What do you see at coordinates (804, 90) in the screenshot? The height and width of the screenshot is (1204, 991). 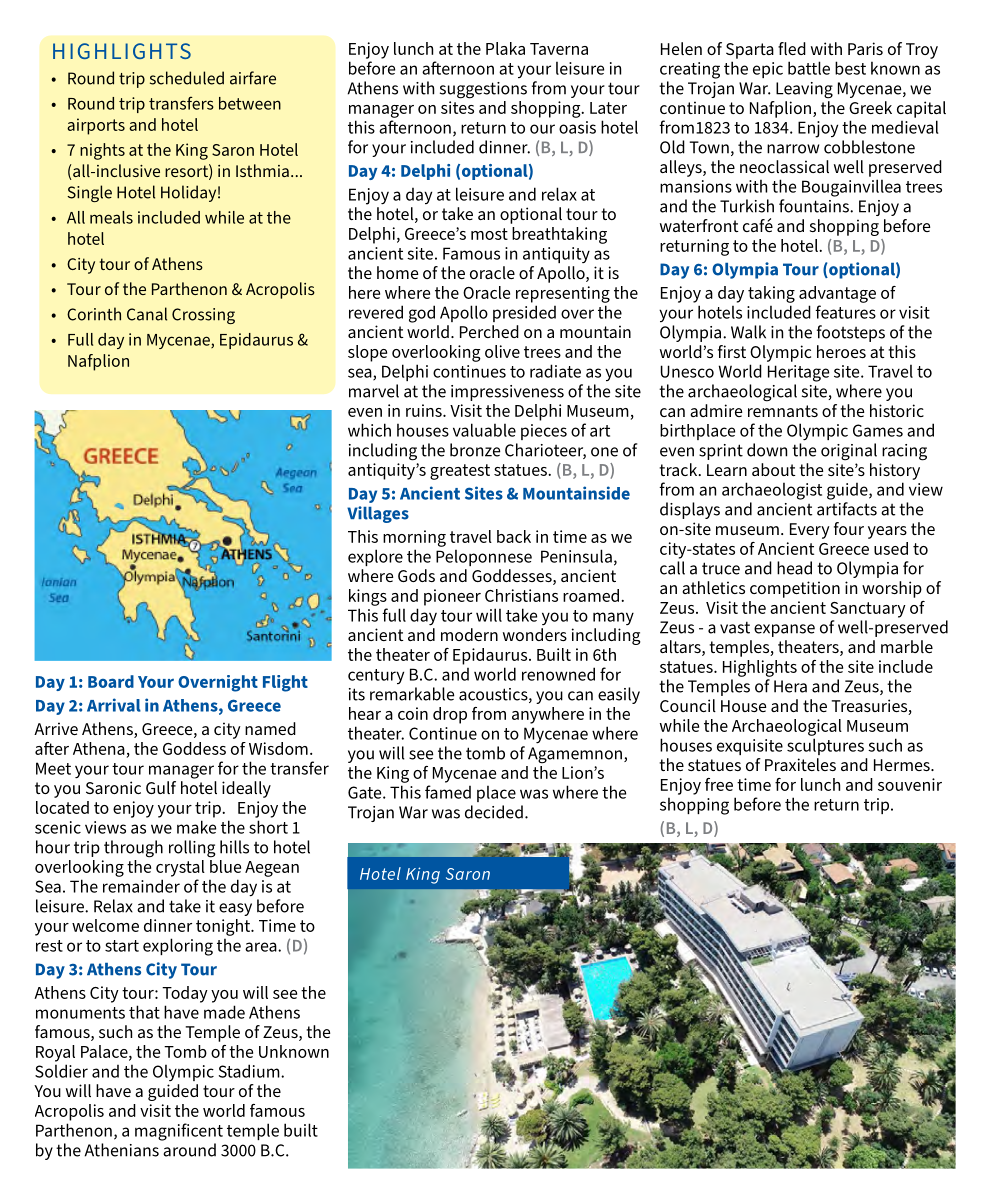 I see `Leaving` at bounding box center [804, 90].
